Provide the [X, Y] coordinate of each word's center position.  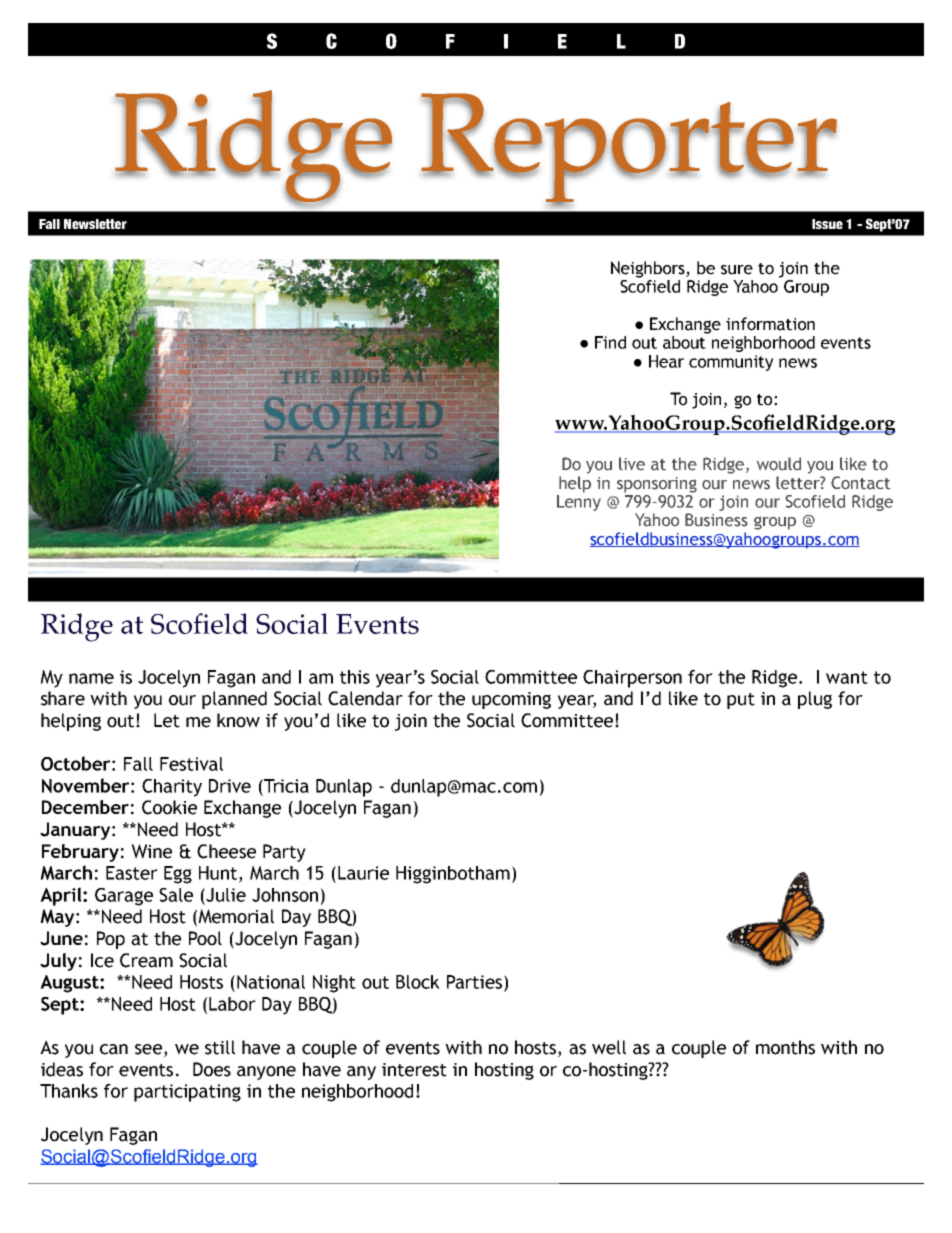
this [355, 677]
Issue [827, 224]
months [785, 1047]
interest [414, 1070]
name [91, 678]
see [148, 1049]
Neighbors [649, 269]
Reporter [629, 148]
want [847, 677]
